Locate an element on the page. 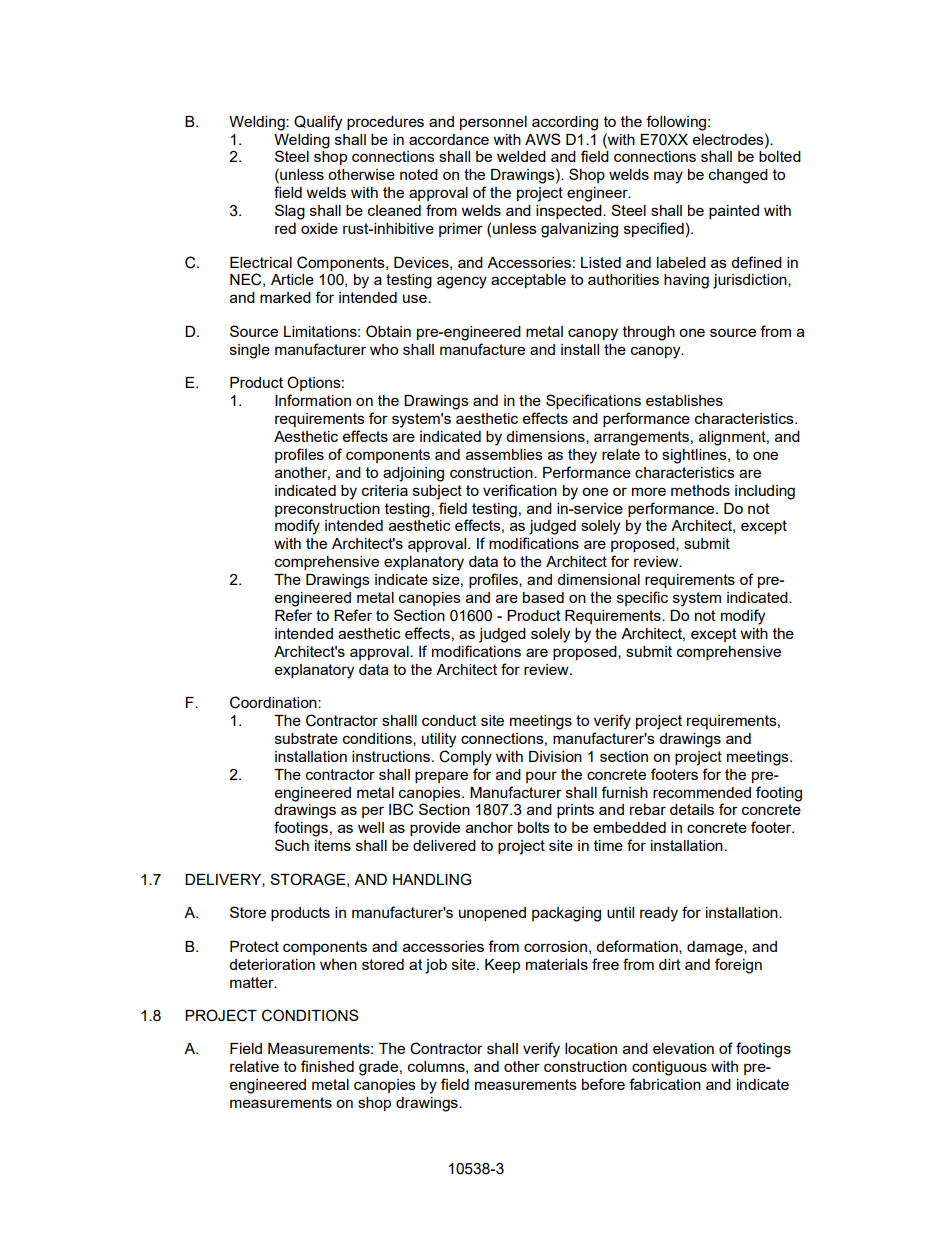 The width and height of the document is (952, 1233). Coordination is located at coordinates (274, 702).
